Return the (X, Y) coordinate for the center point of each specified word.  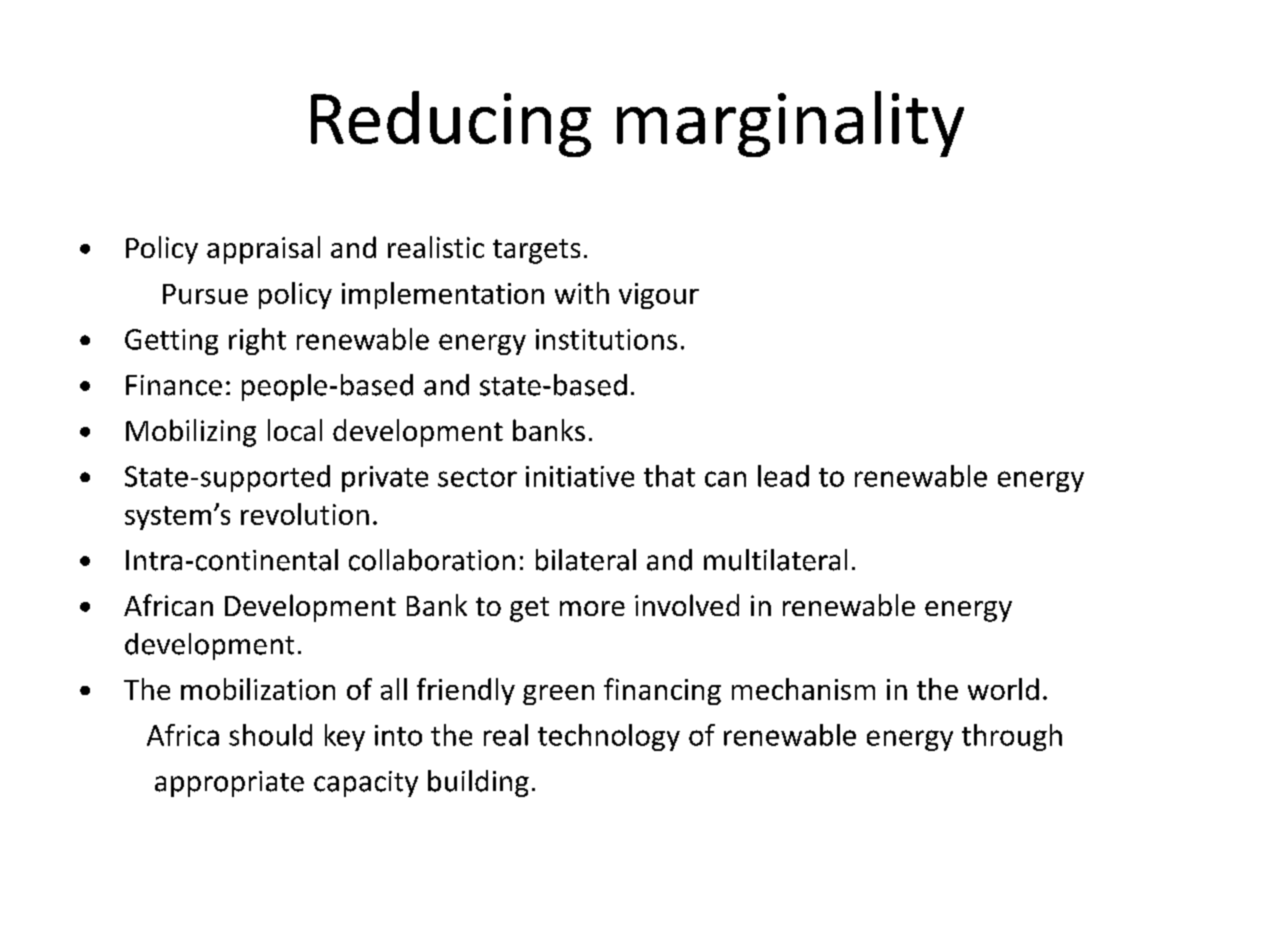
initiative (580, 476)
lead (783, 476)
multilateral (775, 560)
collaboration (432, 560)
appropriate (229, 784)
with (582, 293)
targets (536, 251)
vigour (659, 296)
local (295, 430)
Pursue (205, 294)
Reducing (451, 124)
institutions (606, 339)
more (592, 608)
